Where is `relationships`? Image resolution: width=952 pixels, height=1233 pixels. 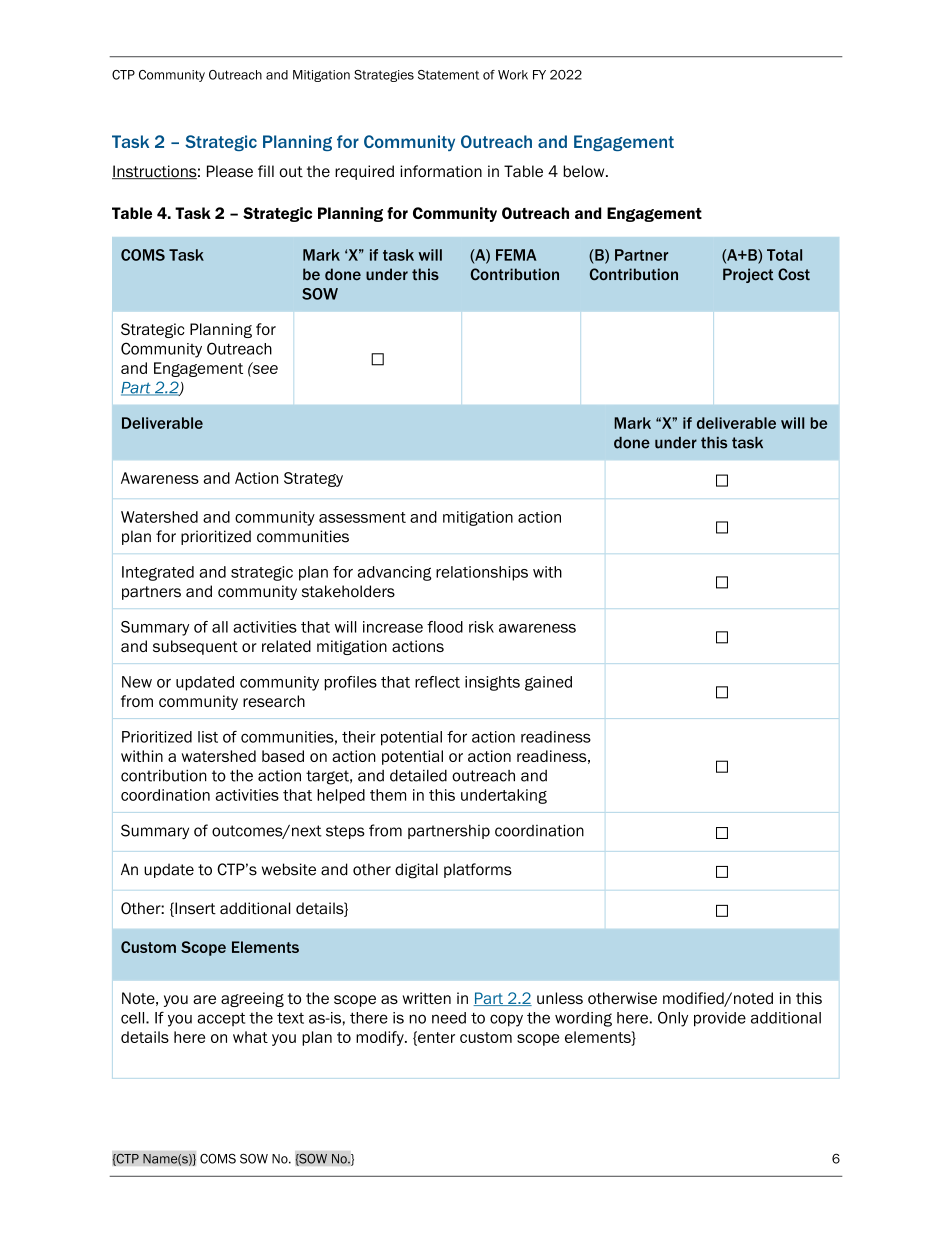 relationships is located at coordinates (482, 573).
